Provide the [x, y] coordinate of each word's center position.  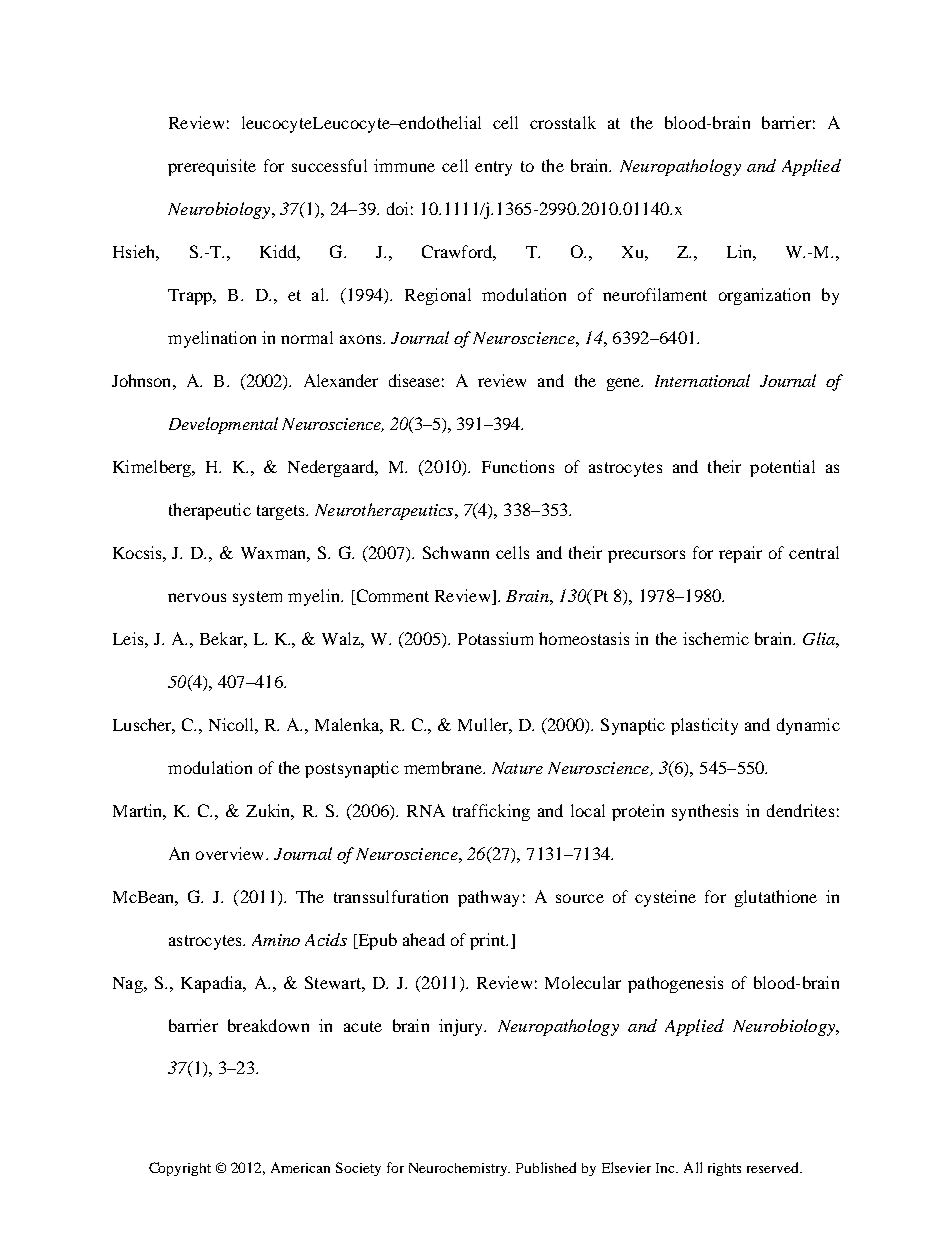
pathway [488, 898]
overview [231, 853]
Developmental [223, 425]
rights [724, 1169]
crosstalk [563, 122]
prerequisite [212, 167]
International [702, 380]
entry [493, 168]
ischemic [716, 638]
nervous [197, 597]
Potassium [495, 638]
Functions [518, 466]
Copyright [180, 1169]
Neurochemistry [459, 1169]
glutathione [776, 898]
